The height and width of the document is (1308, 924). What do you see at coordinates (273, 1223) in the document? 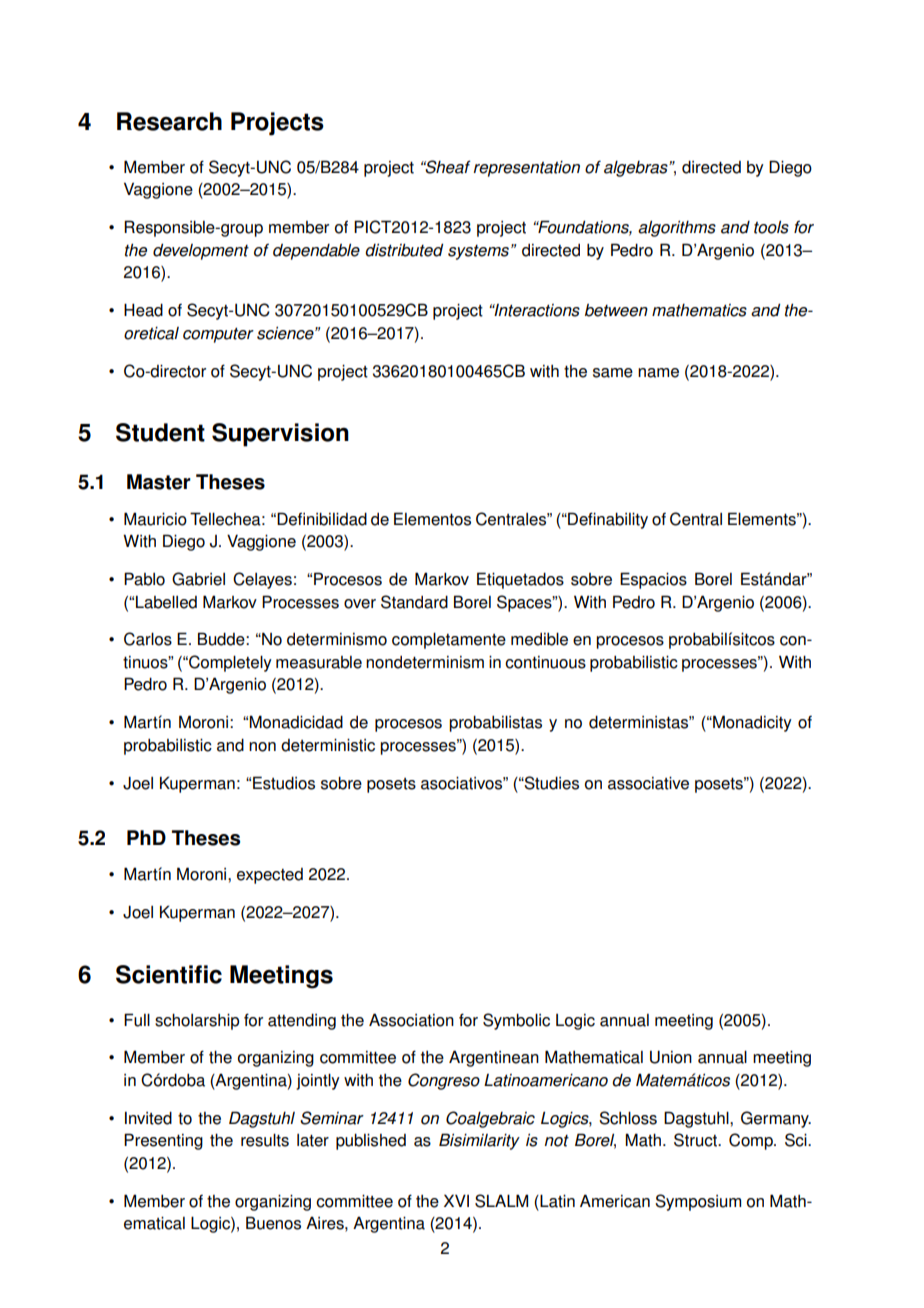
I see `Buenos` at bounding box center [273, 1223].
